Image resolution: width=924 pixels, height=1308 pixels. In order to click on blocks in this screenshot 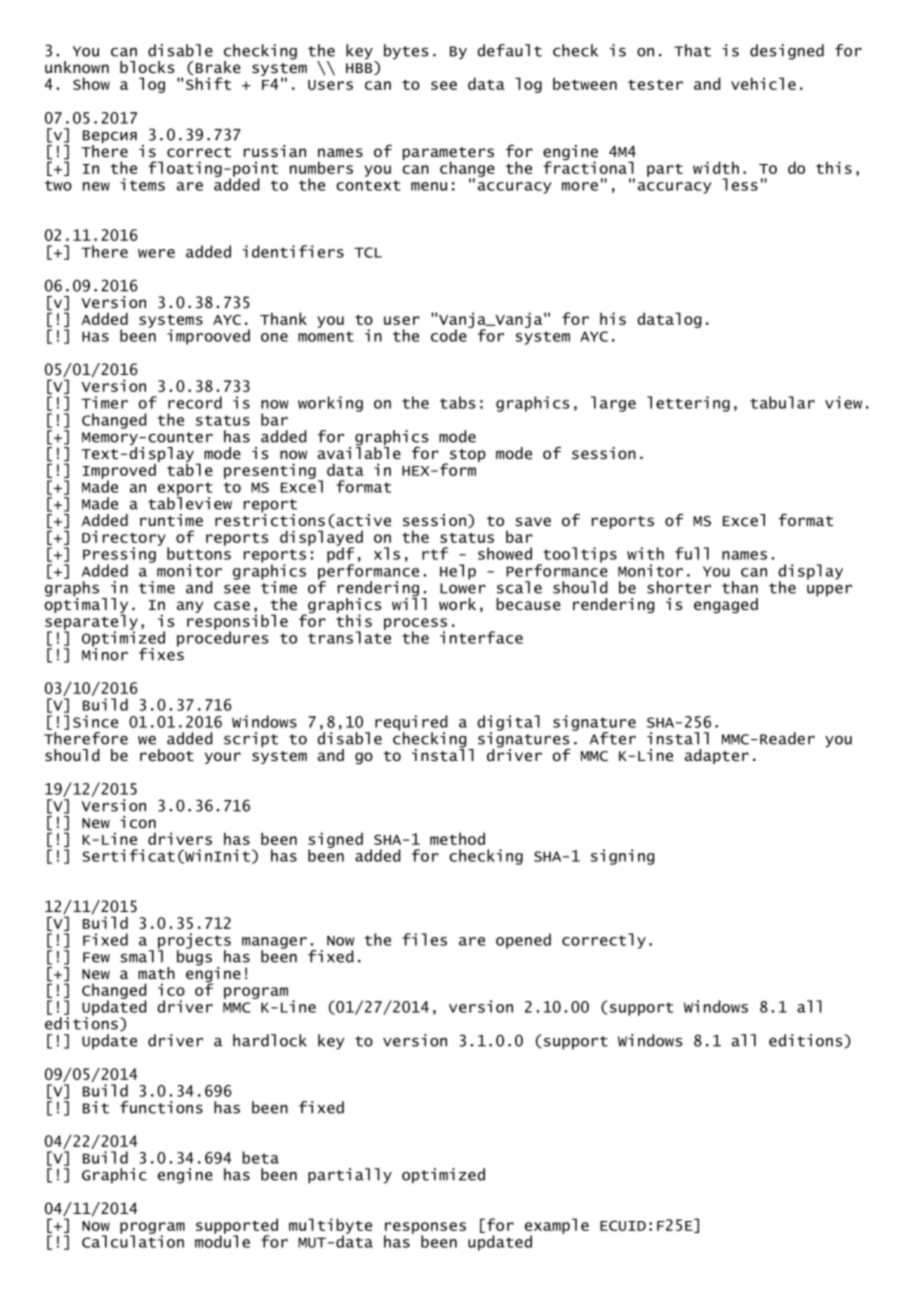, I will do `click(147, 67)`.
